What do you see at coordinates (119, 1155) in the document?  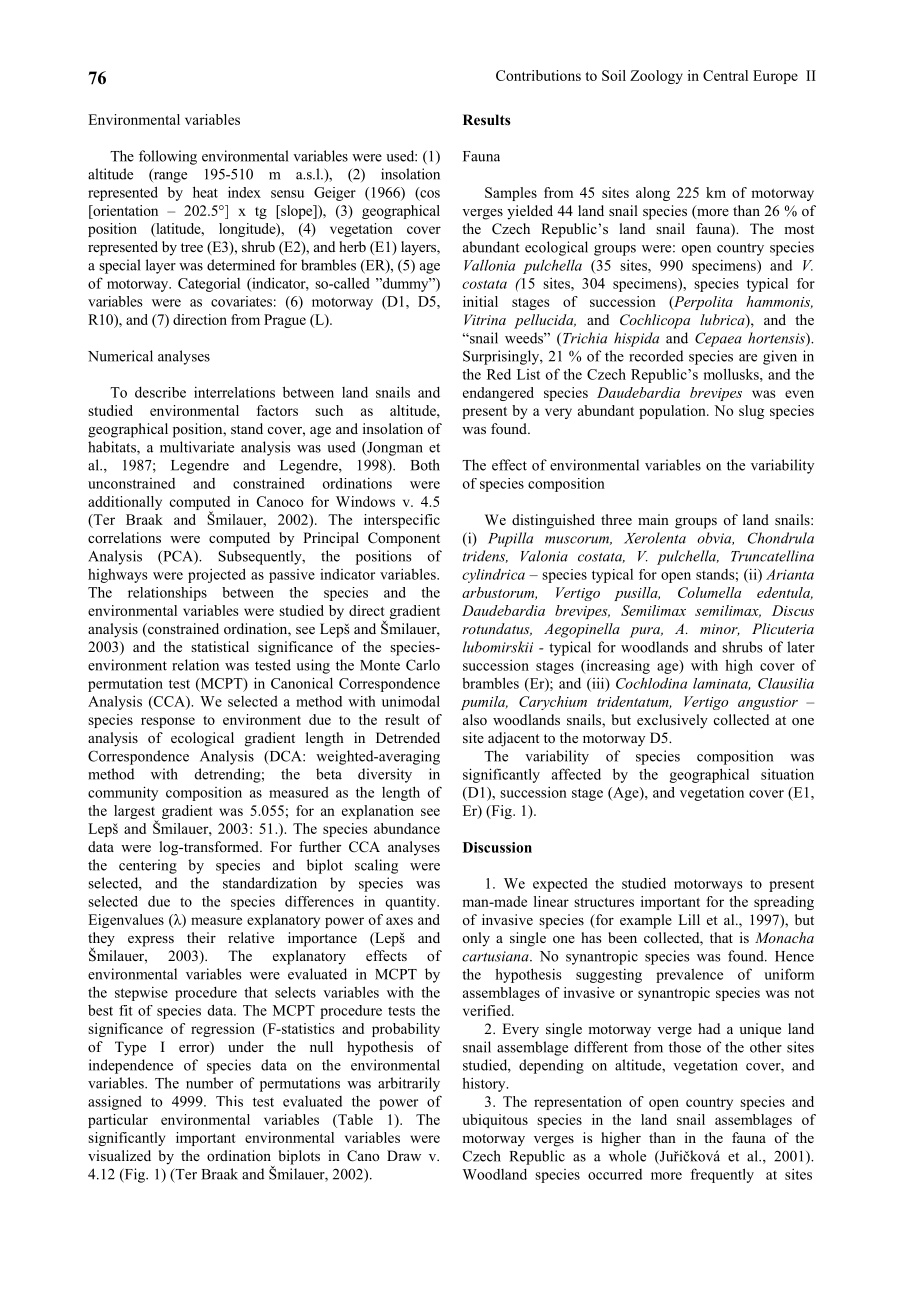 I see `visualized` at bounding box center [119, 1155].
